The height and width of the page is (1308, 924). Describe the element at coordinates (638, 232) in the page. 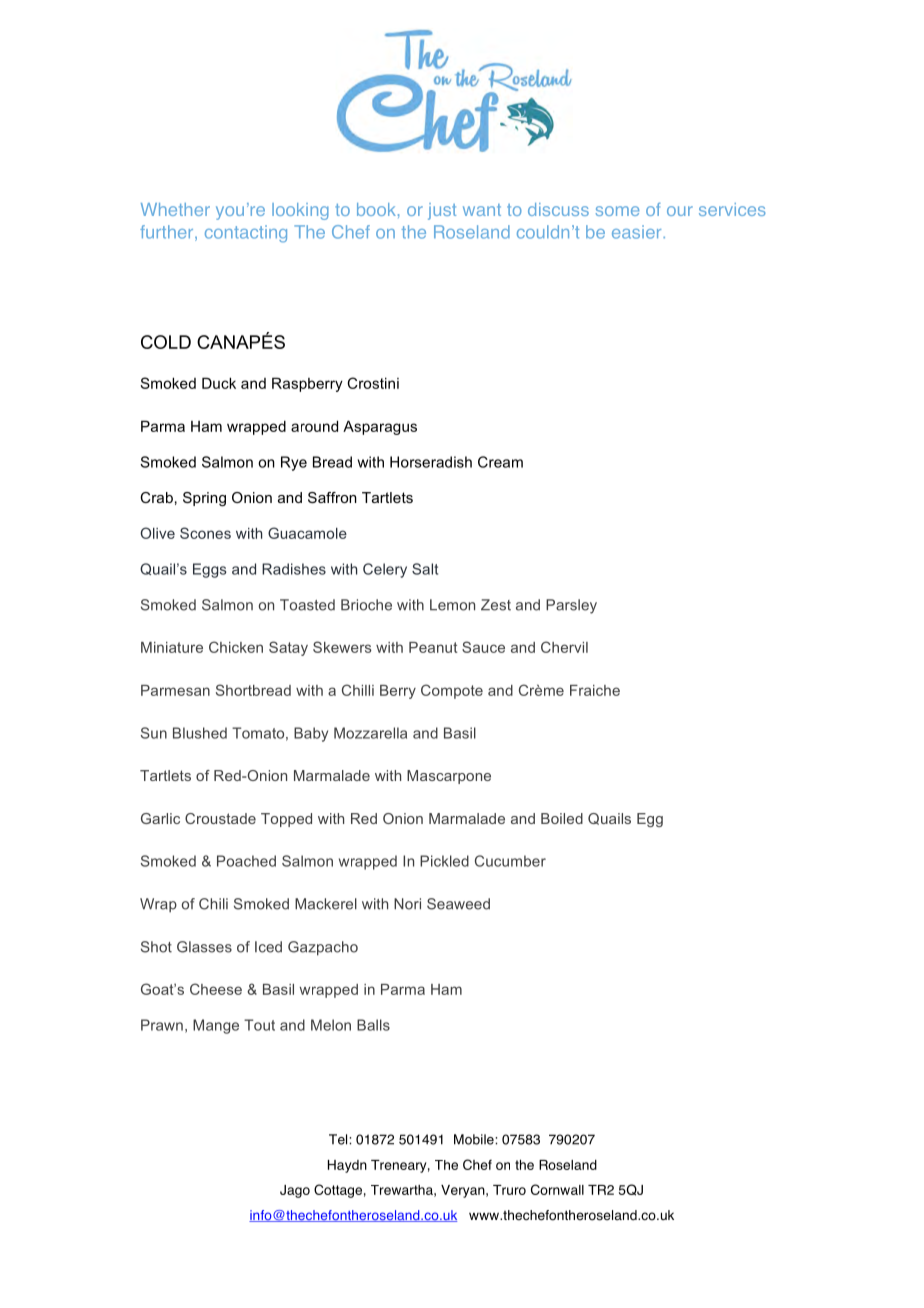

I see `easier` at that location.
